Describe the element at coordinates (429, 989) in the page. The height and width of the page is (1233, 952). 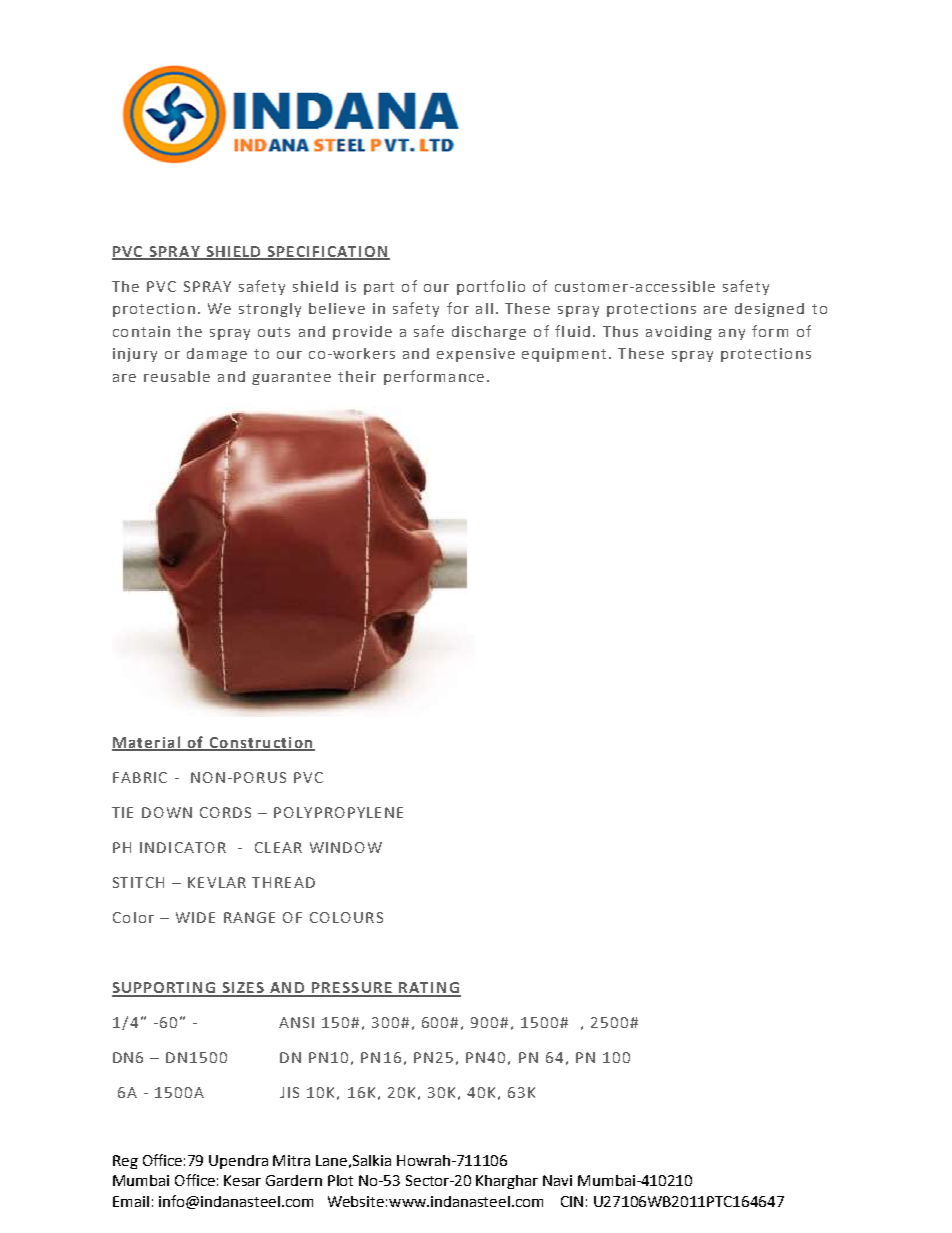
I see `RATING` at that location.
